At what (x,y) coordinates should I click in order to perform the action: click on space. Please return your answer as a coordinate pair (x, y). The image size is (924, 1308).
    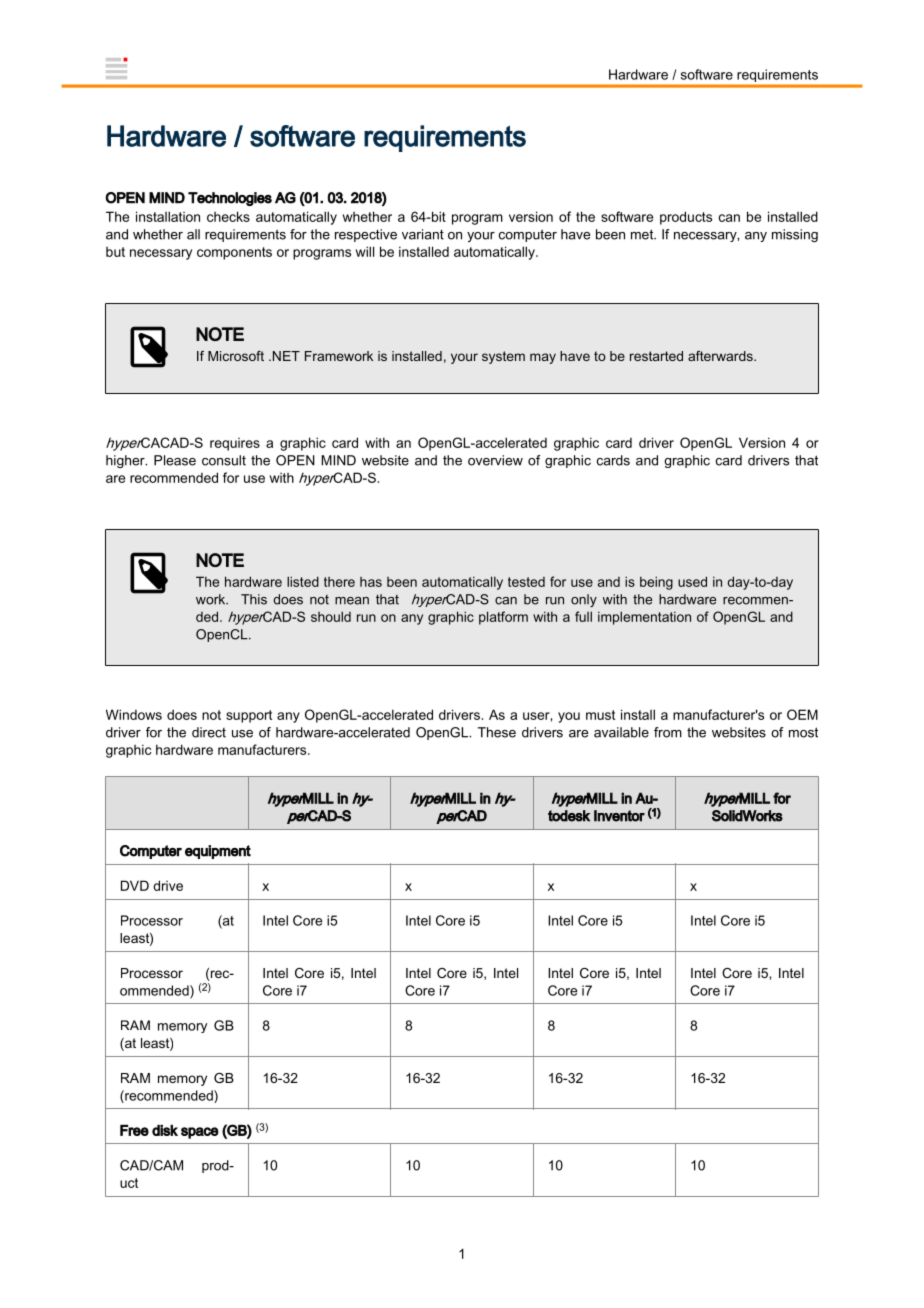
    Looking at the image, I should click on (200, 1133).
